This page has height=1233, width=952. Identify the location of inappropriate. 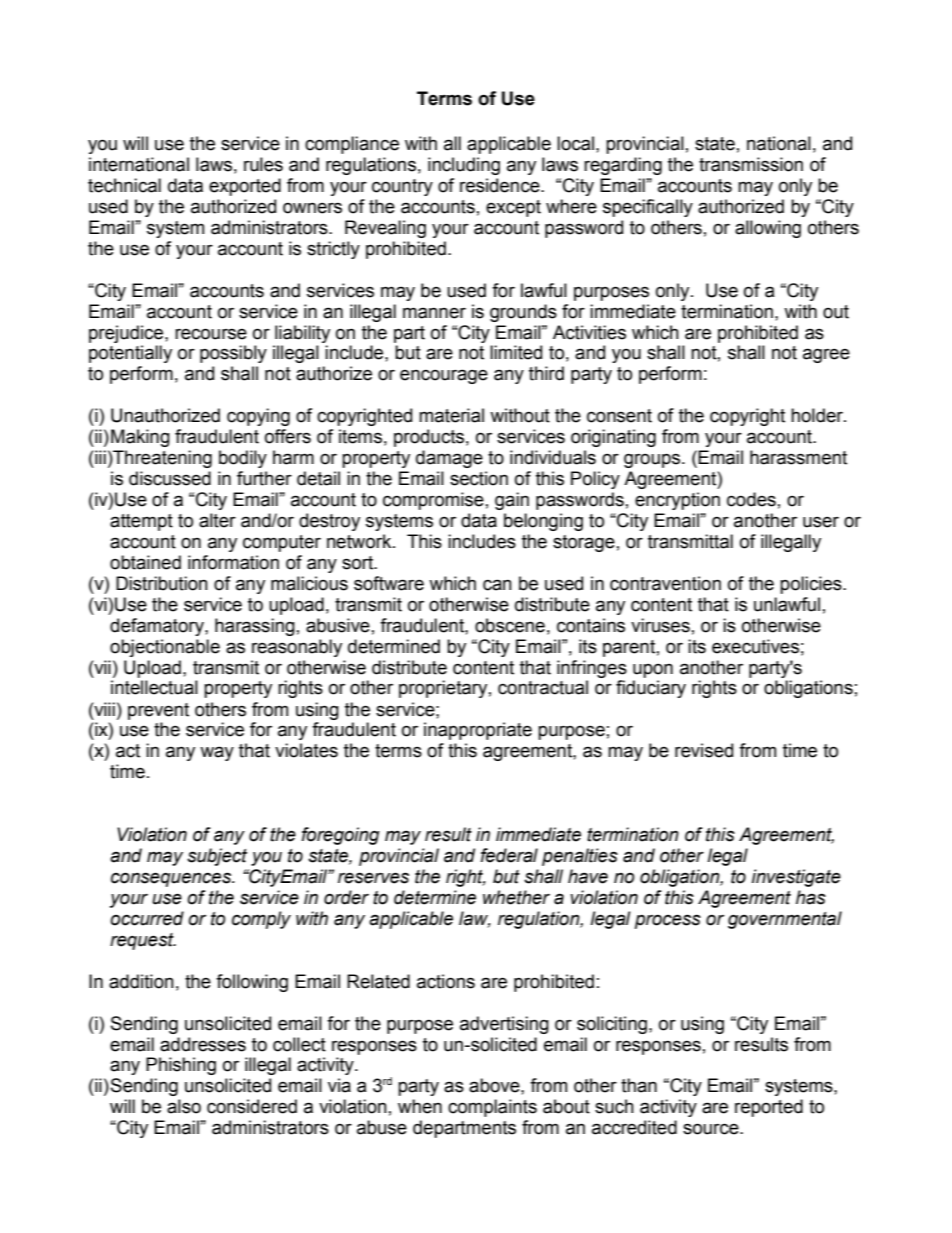
(478, 731).
